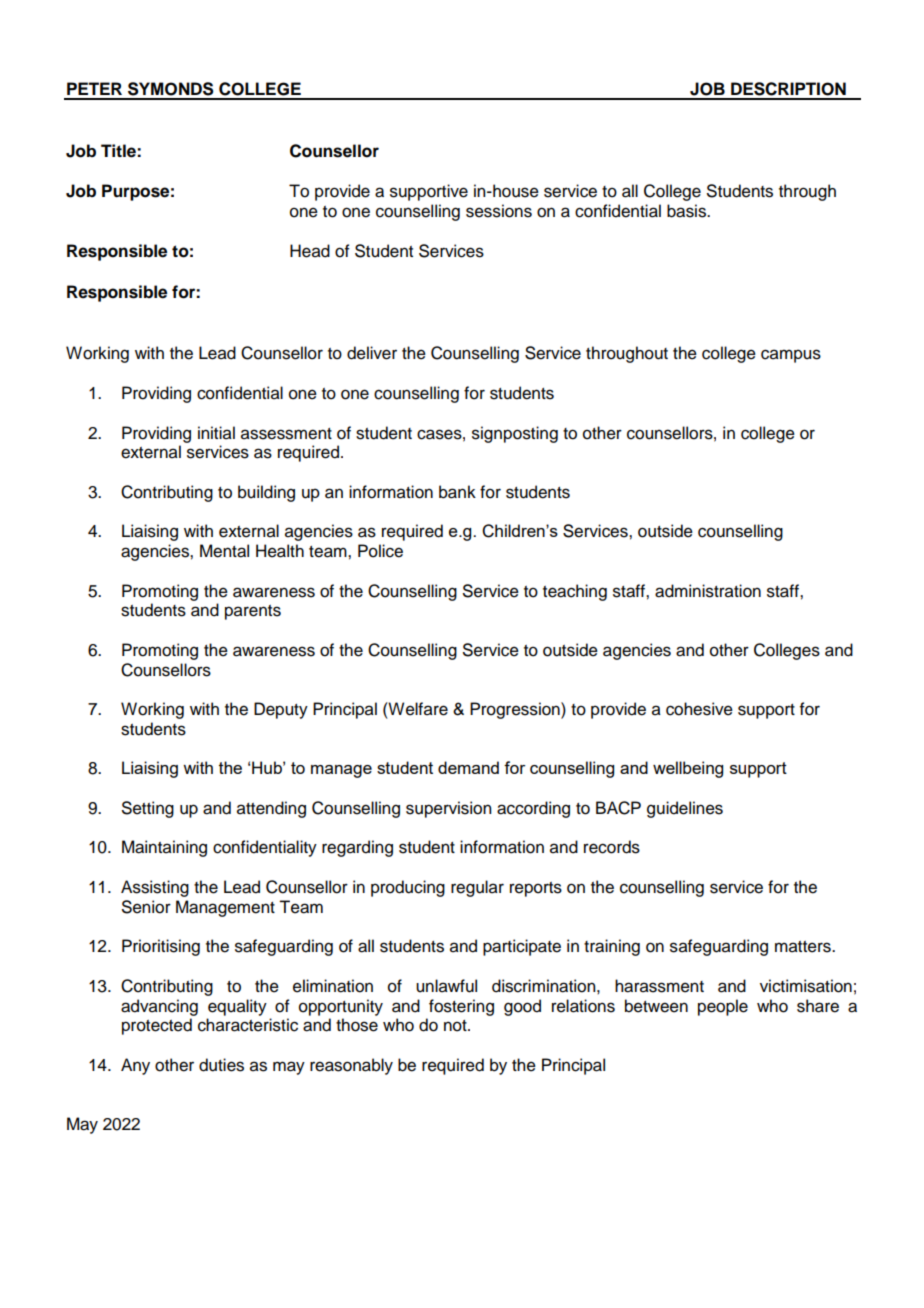 Image resolution: width=924 pixels, height=1308 pixels. What do you see at coordinates (788, 89) in the screenshot?
I see `DESCRIPTION` at bounding box center [788, 89].
